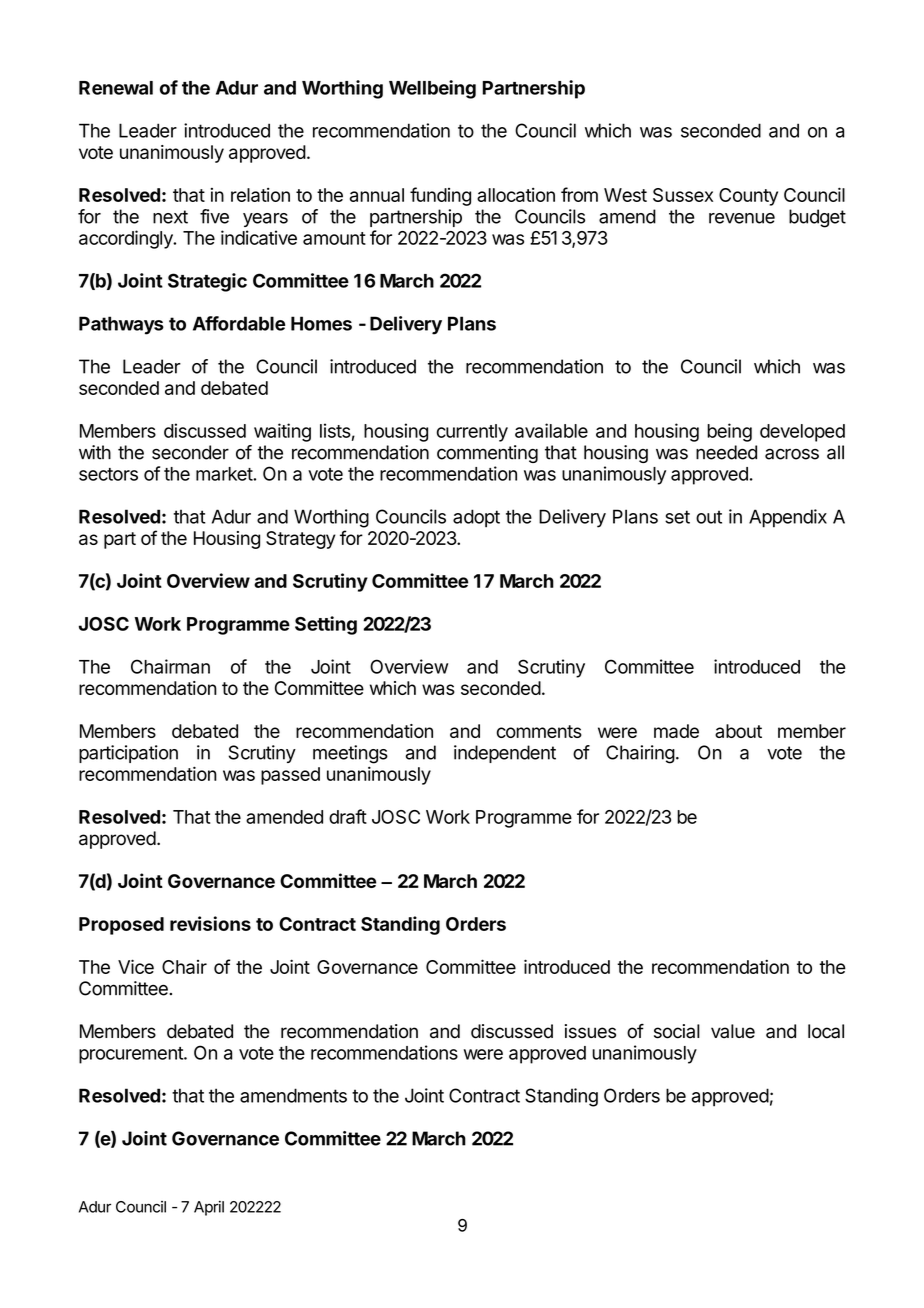 The width and height of the screenshot is (924, 1308). Describe the element at coordinates (487, 454) in the screenshot. I see `commenting` at that location.
